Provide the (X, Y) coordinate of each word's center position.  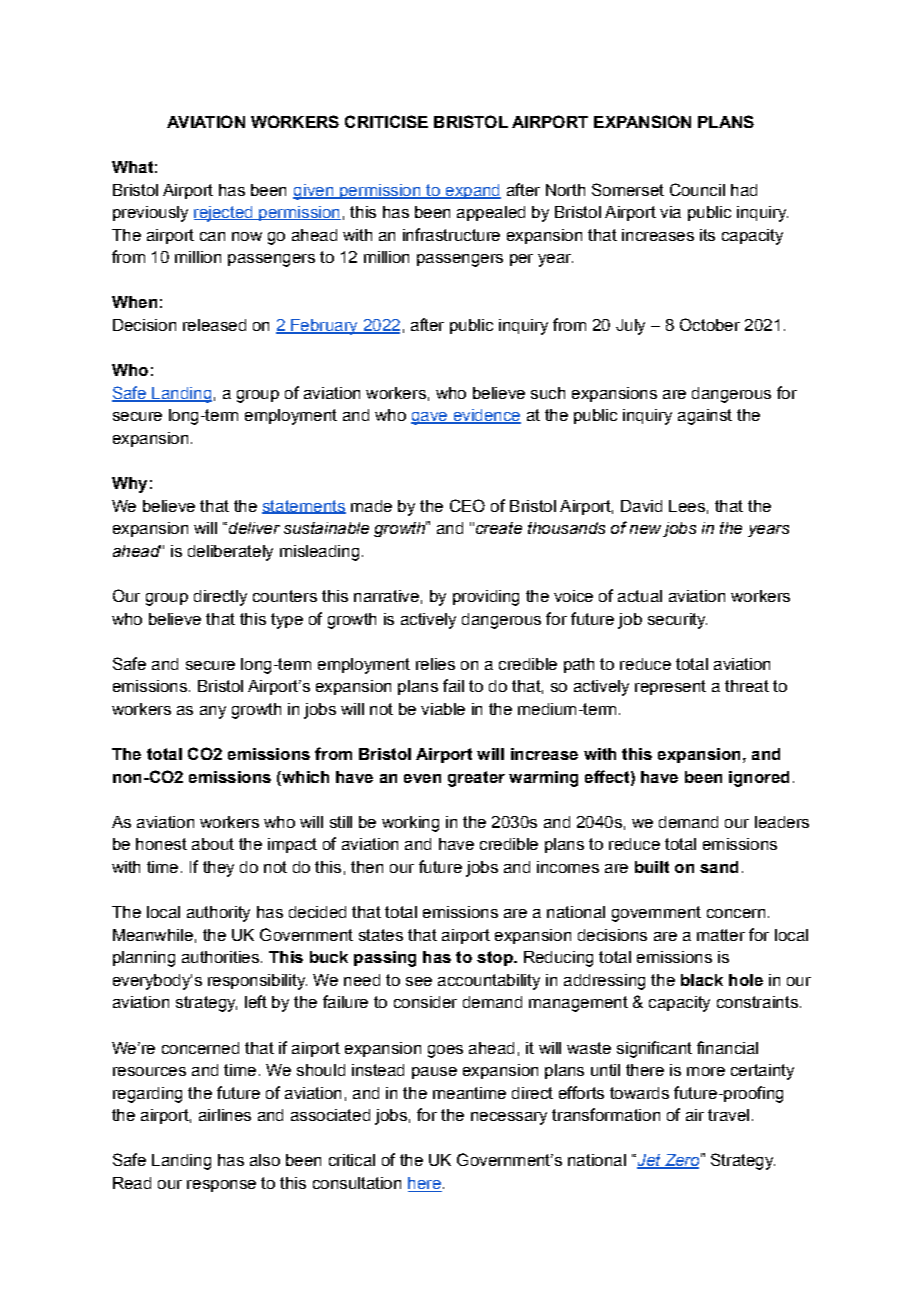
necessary (509, 1118)
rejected (224, 214)
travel (728, 1115)
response (221, 1186)
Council (697, 189)
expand (472, 191)
